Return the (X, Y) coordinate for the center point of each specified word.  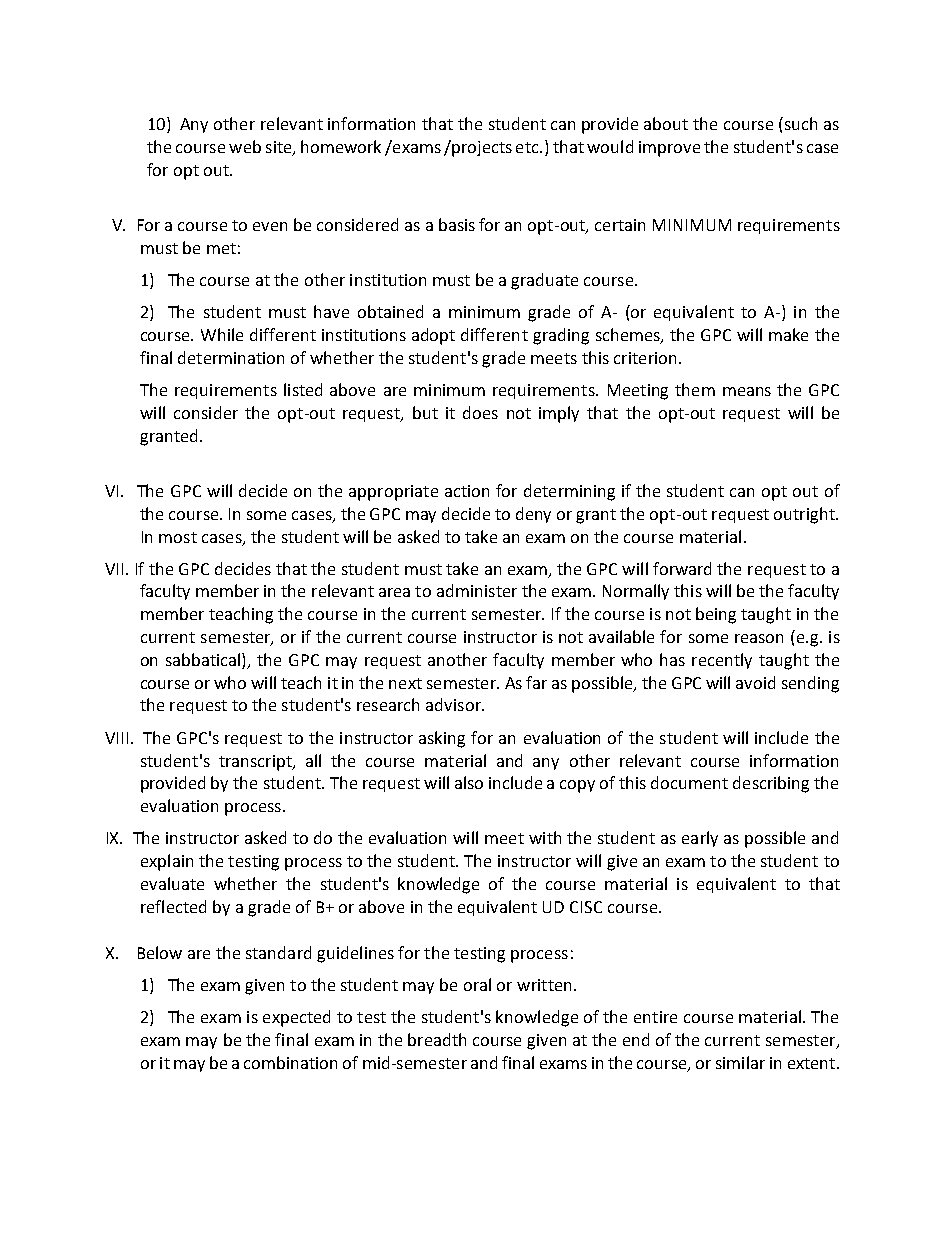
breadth (437, 1039)
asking (442, 739)
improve (669, 149)
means (747, 391)
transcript (256, 763)
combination (290, 1062)
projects (482, 149)
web (245, 146)
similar (740, 1062)
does (480, 412)
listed (303, 389)
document (689, 782)
